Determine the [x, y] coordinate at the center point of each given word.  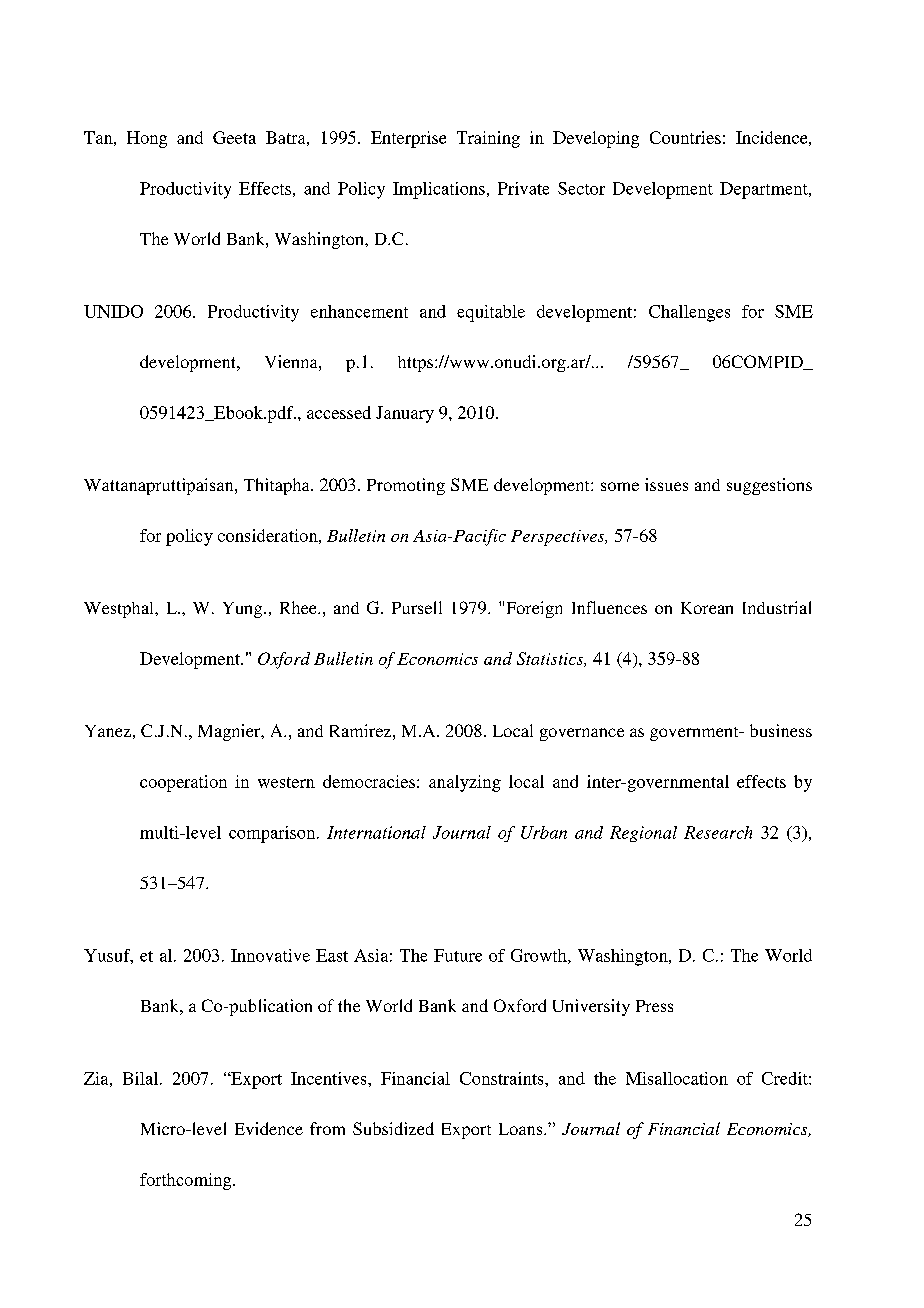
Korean [707, 608]
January [405, 414]
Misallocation [677, 1078]
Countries [685, 137]
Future [458, 955]
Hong [147, 139]
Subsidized [393, 1128]
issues [666, 484]
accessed [339, 412]
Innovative [270, 955]
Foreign [534, 609]
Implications [439, 190]
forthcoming [187, 1181]
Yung [244, 610]
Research [718, 832]
